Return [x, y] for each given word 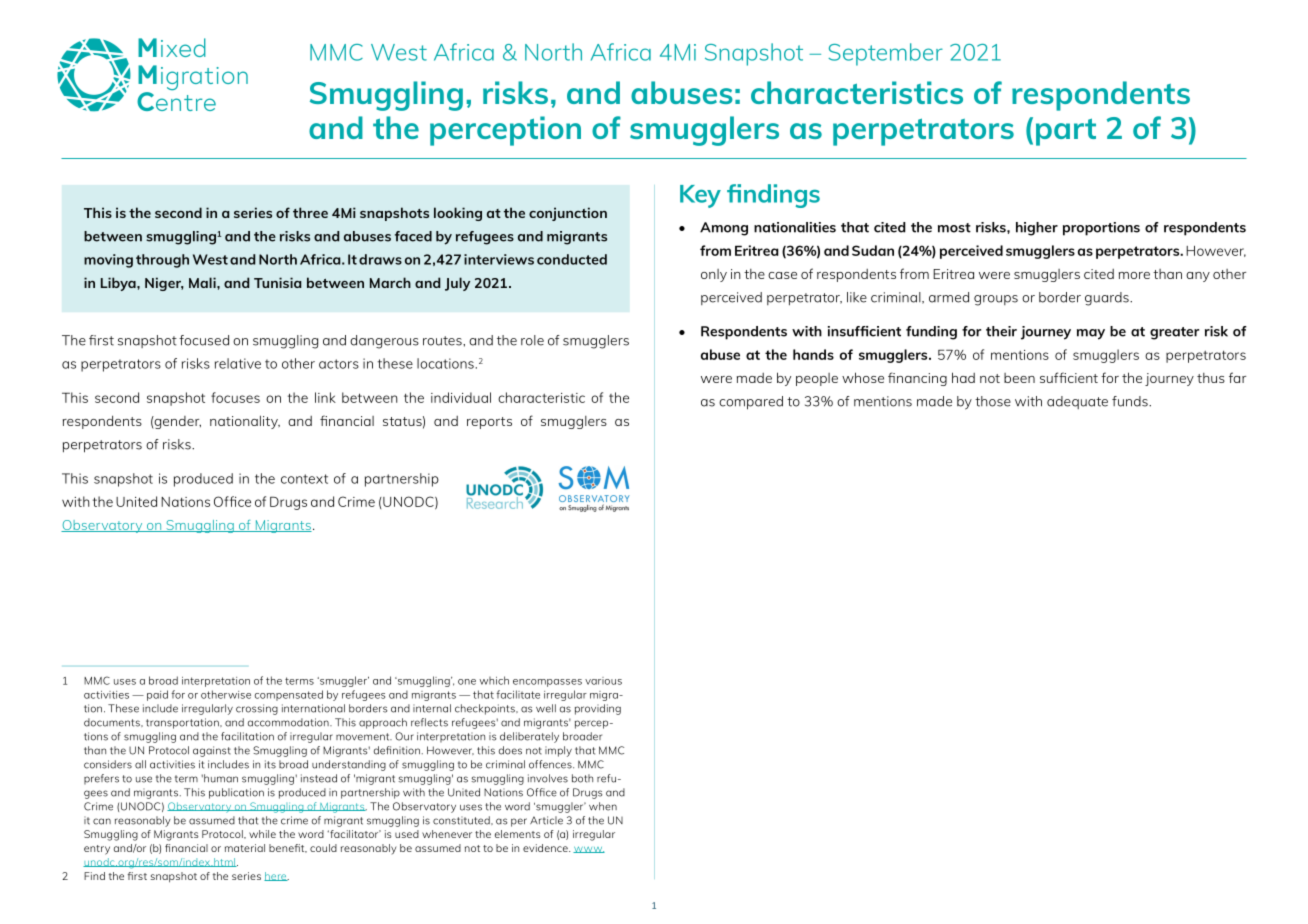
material [245, 848]
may [1091, 334]
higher [1037, 229]
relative [238, 363]
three [310, 212]
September [885, 54]
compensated [289, 695]
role [532, 340]
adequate [1077, 402]
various [603, 681]
